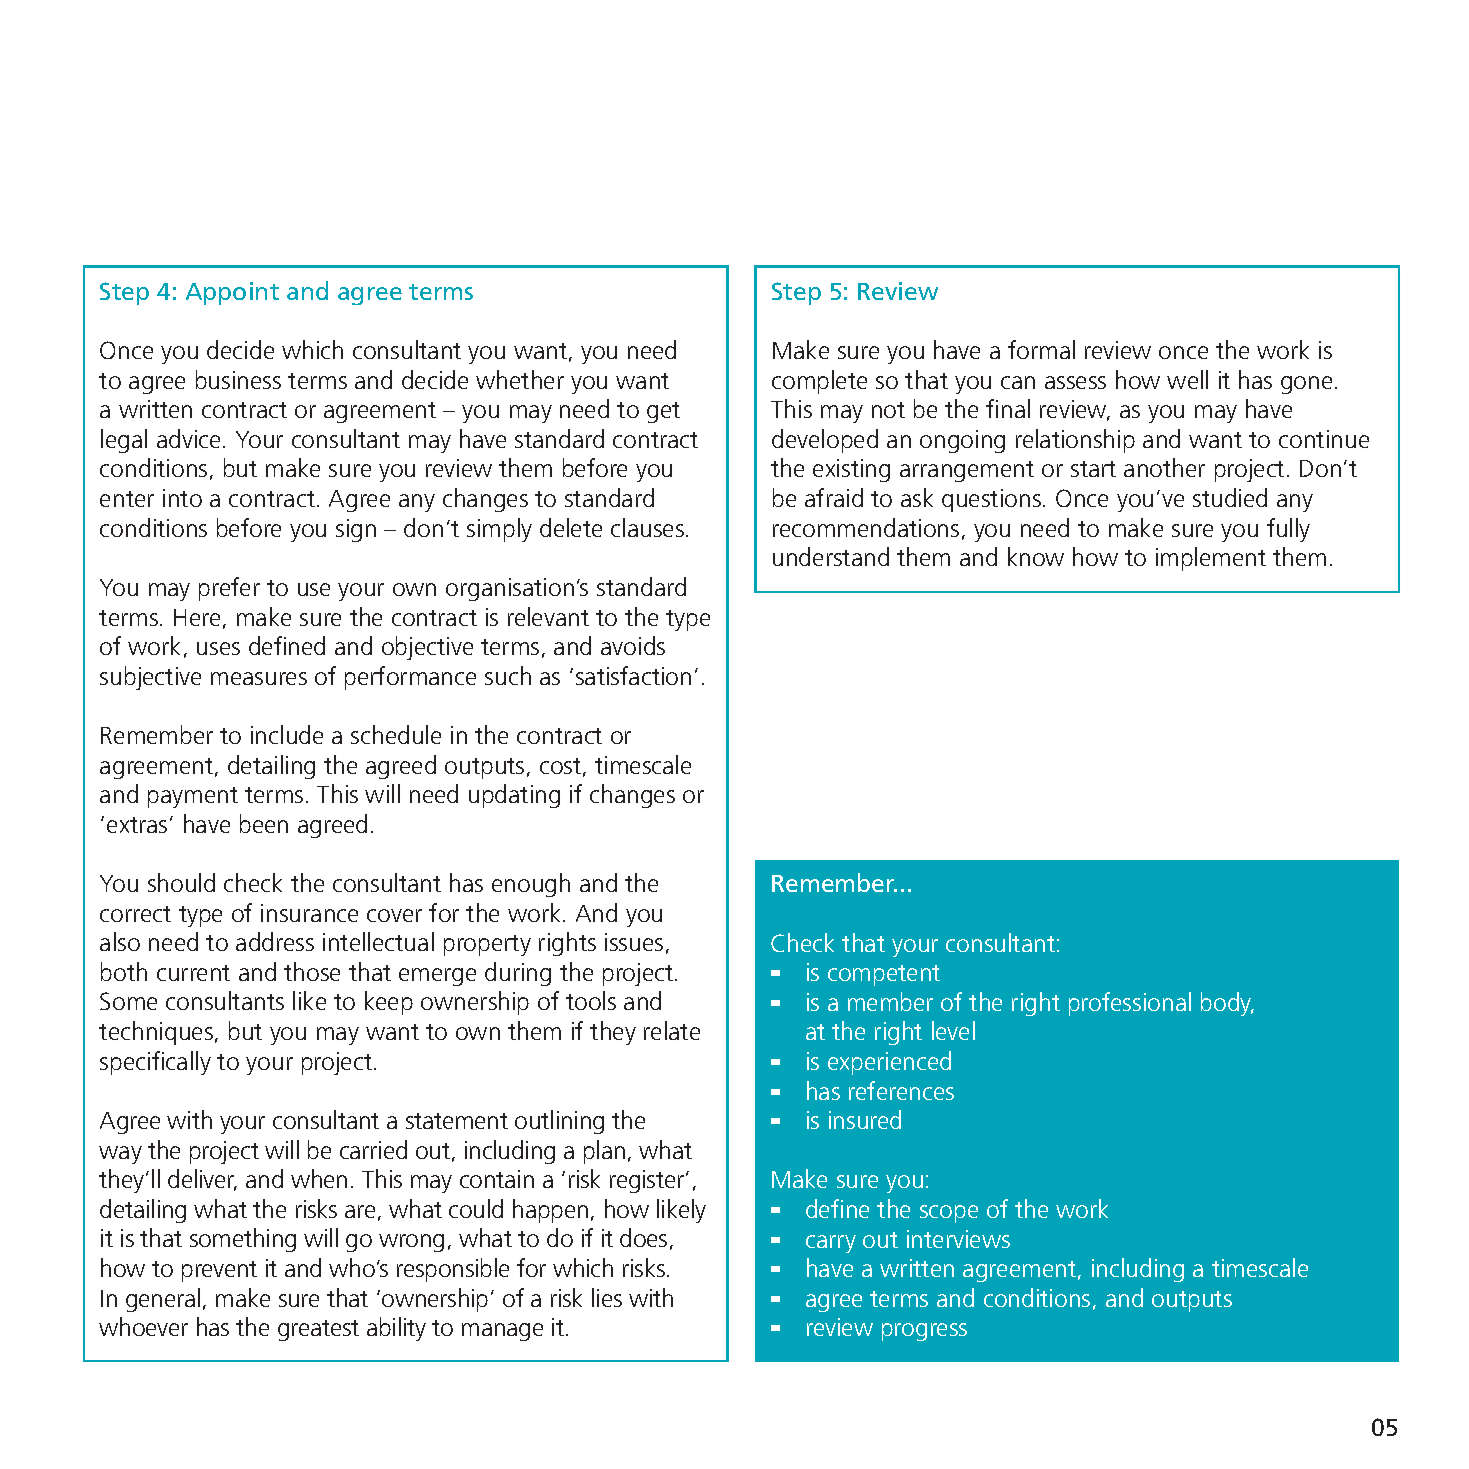 This screenshot has width=1469, height=1469. I want to click on well, so click(1187, 379).
